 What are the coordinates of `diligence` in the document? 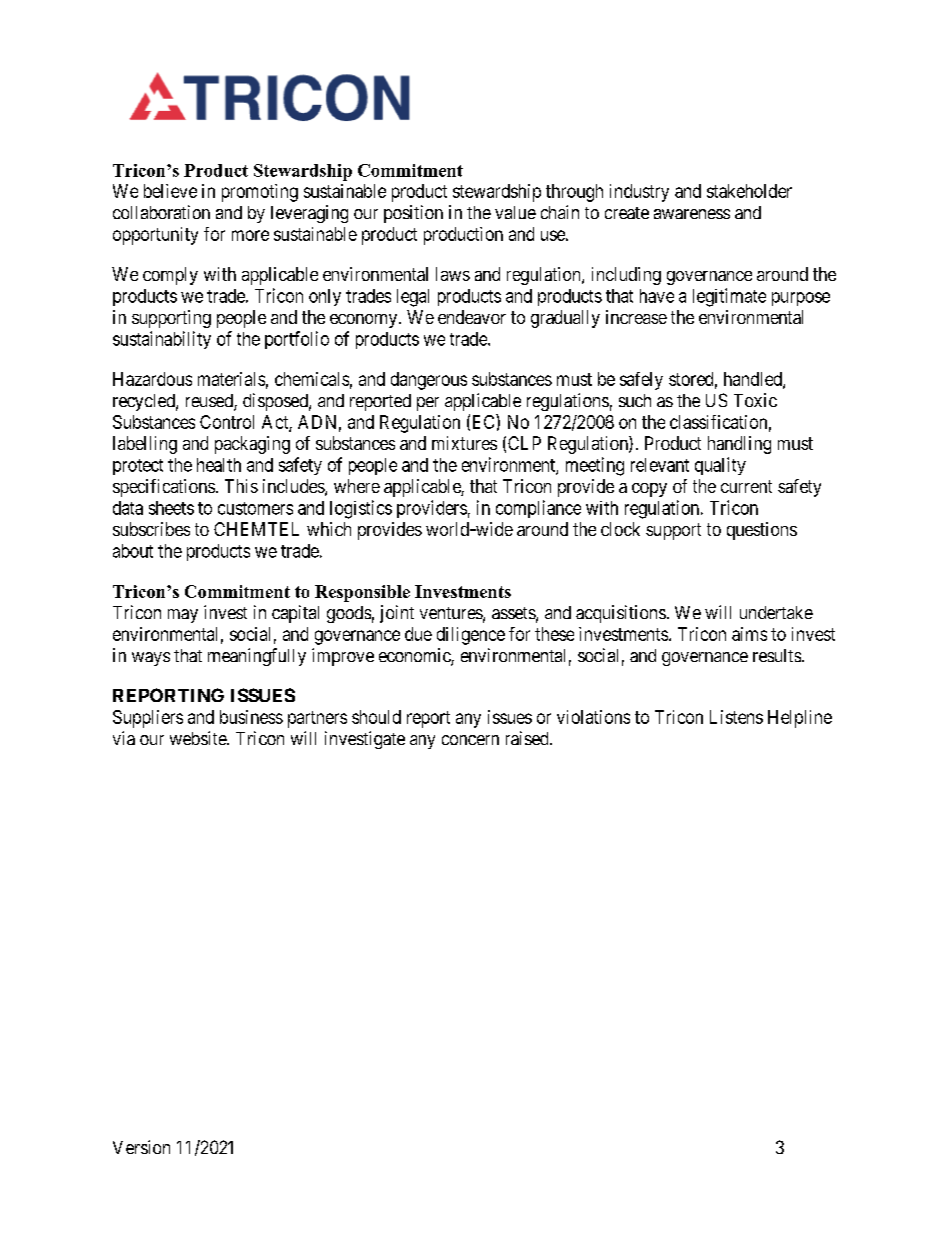 It's located at (471, 636).
